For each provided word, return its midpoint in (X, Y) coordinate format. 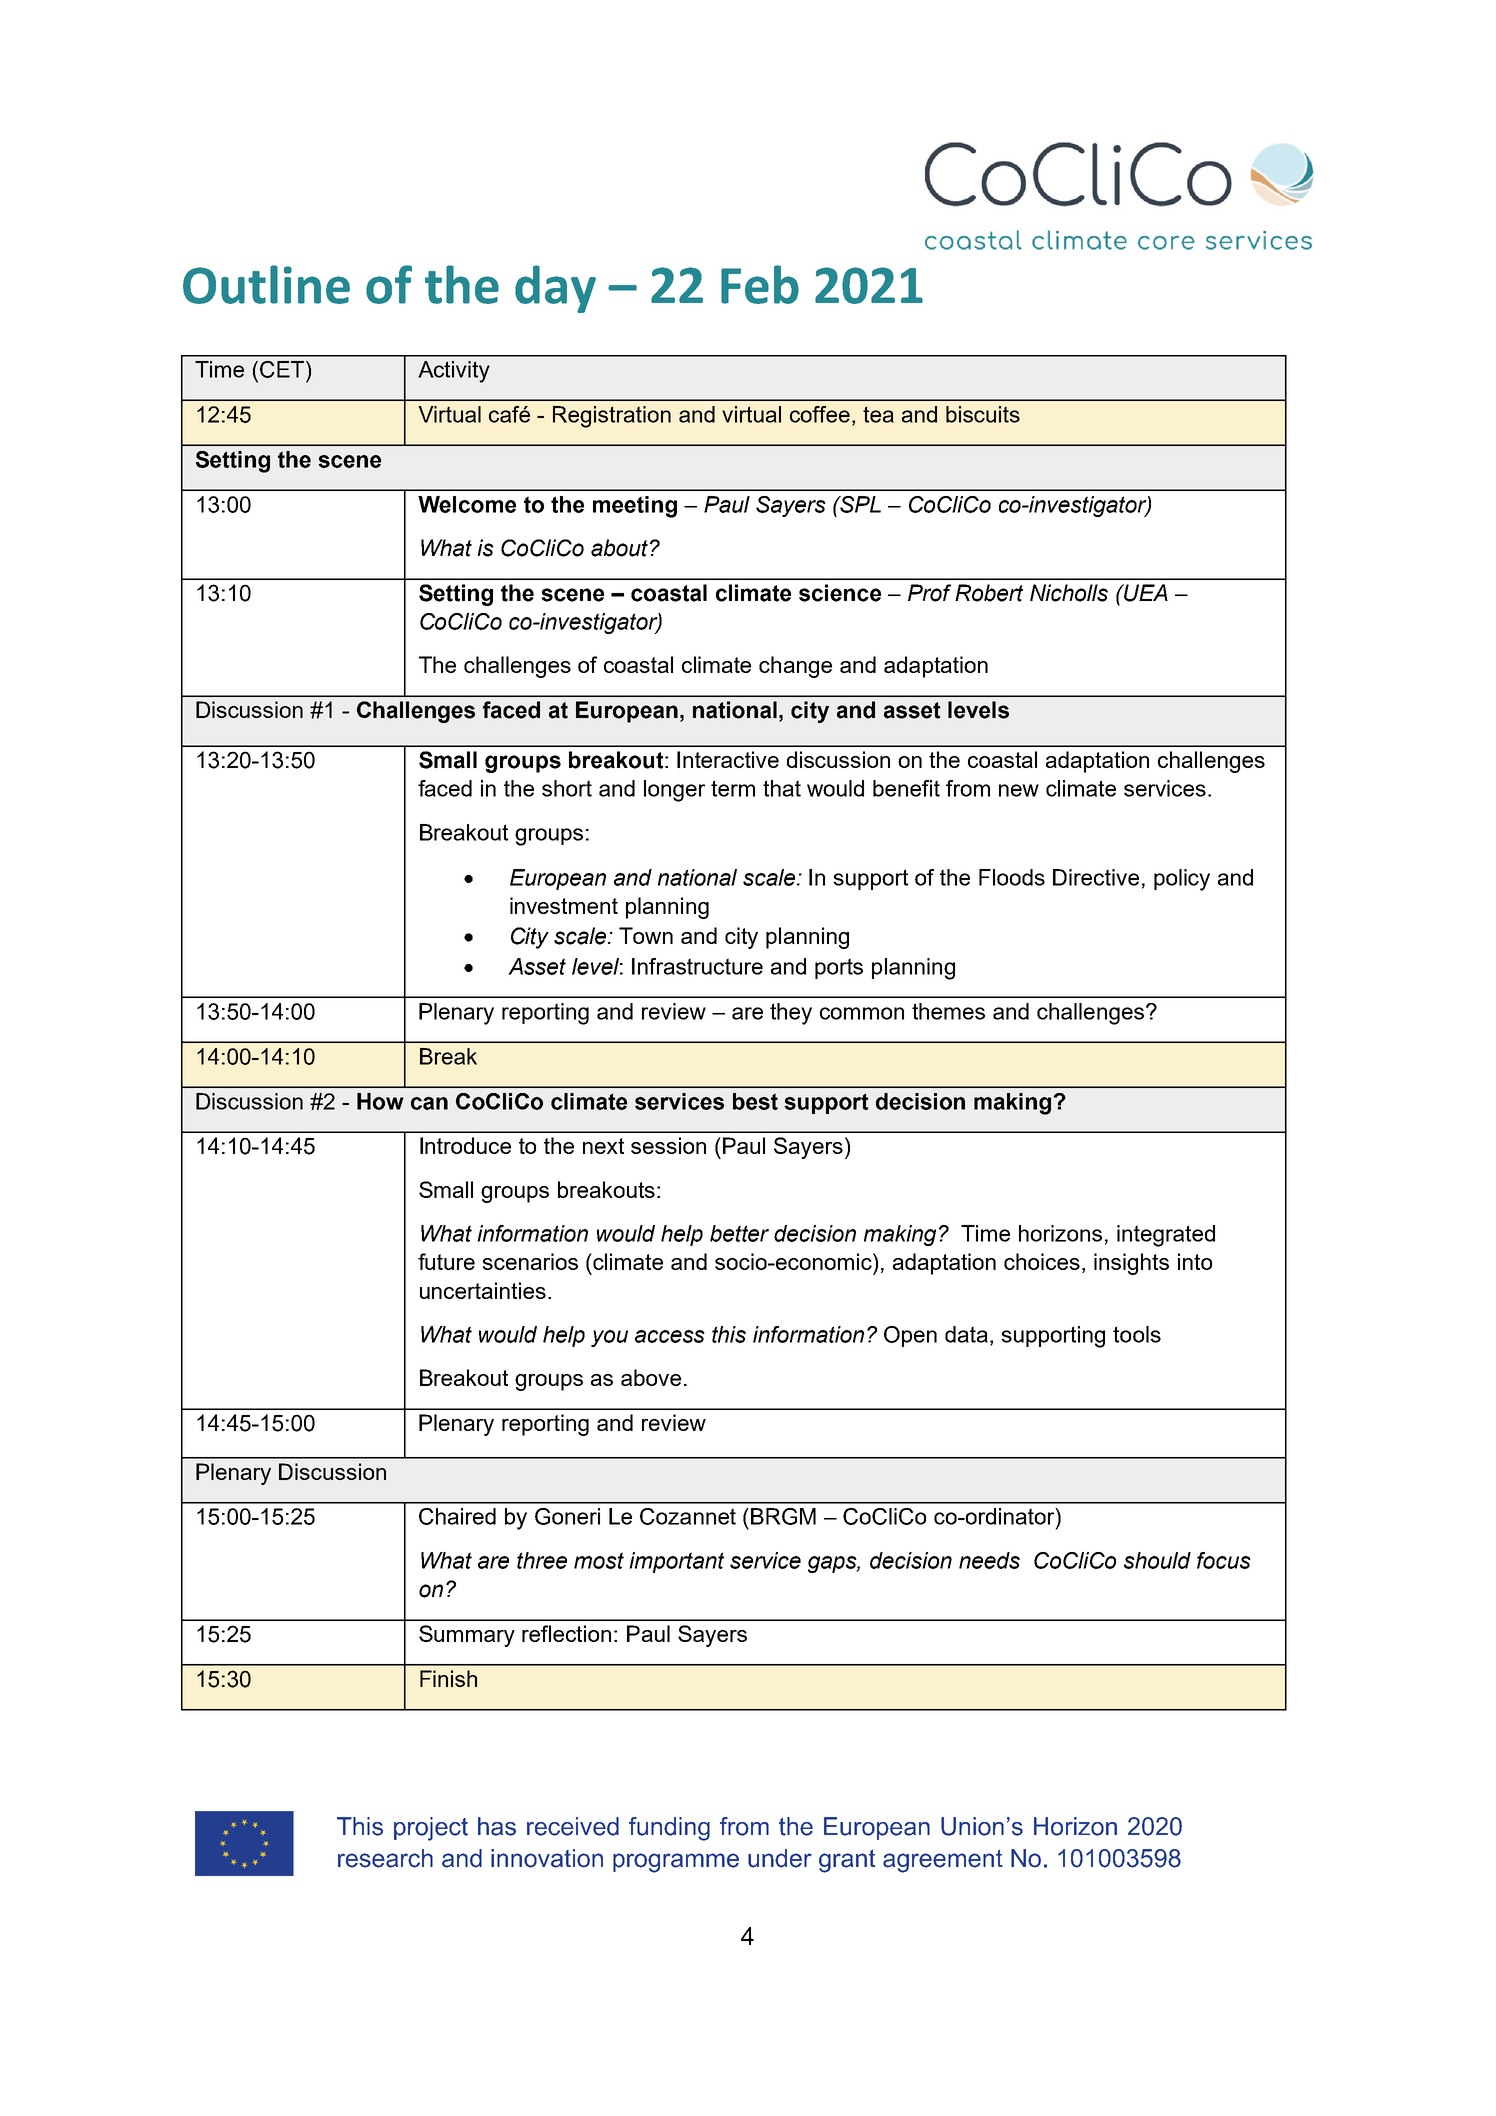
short (567, 788)
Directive (1096, 877)
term (733, 788)
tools (1137, 1334)
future (446, 1261)
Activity (454, 372)
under (780, 1858)
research (385, 1858)
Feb (760, 284)
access (670, 1336)
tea (878, 414)
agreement (943, 1861)
